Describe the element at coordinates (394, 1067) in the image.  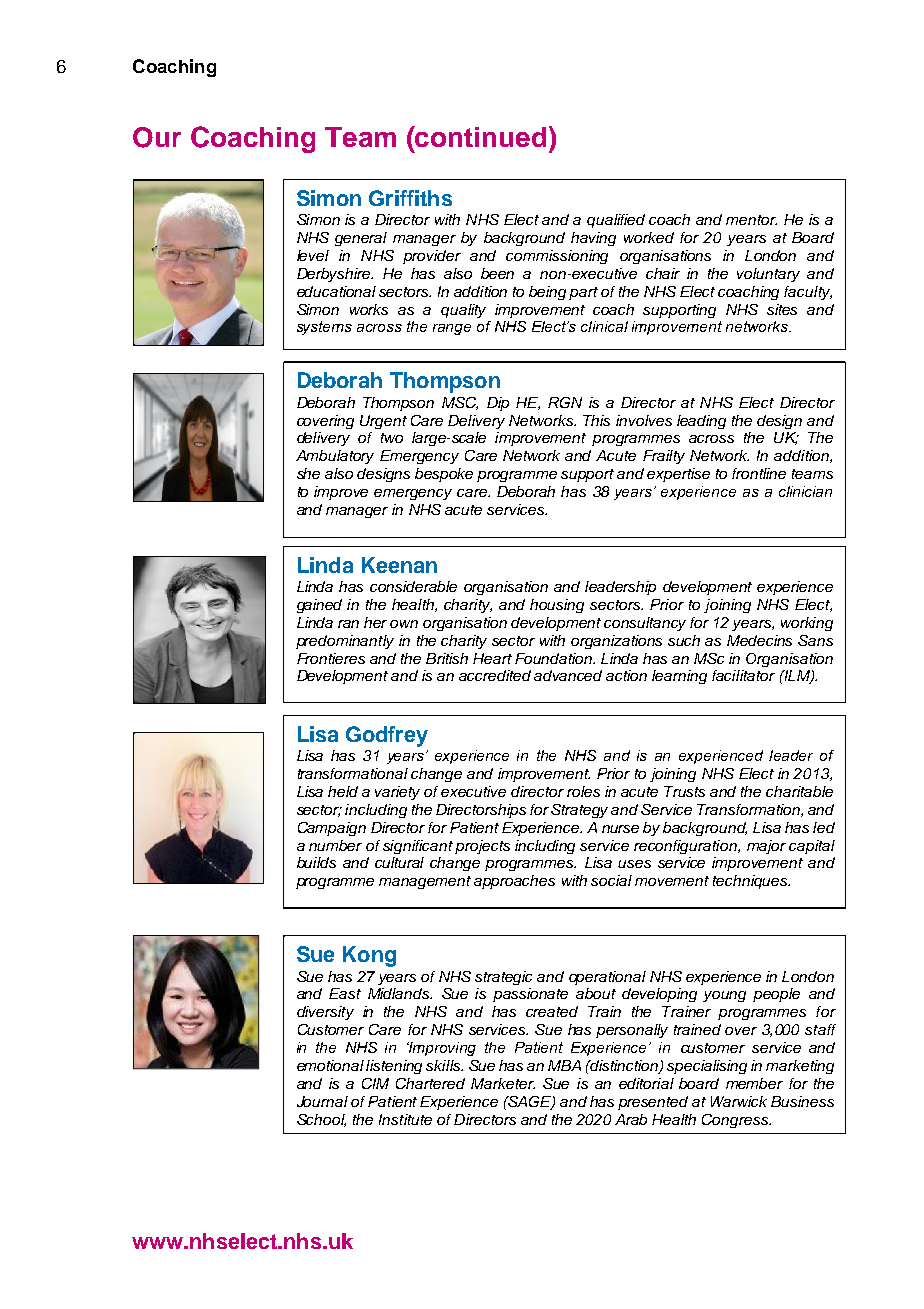
I see `listening` at that location.
